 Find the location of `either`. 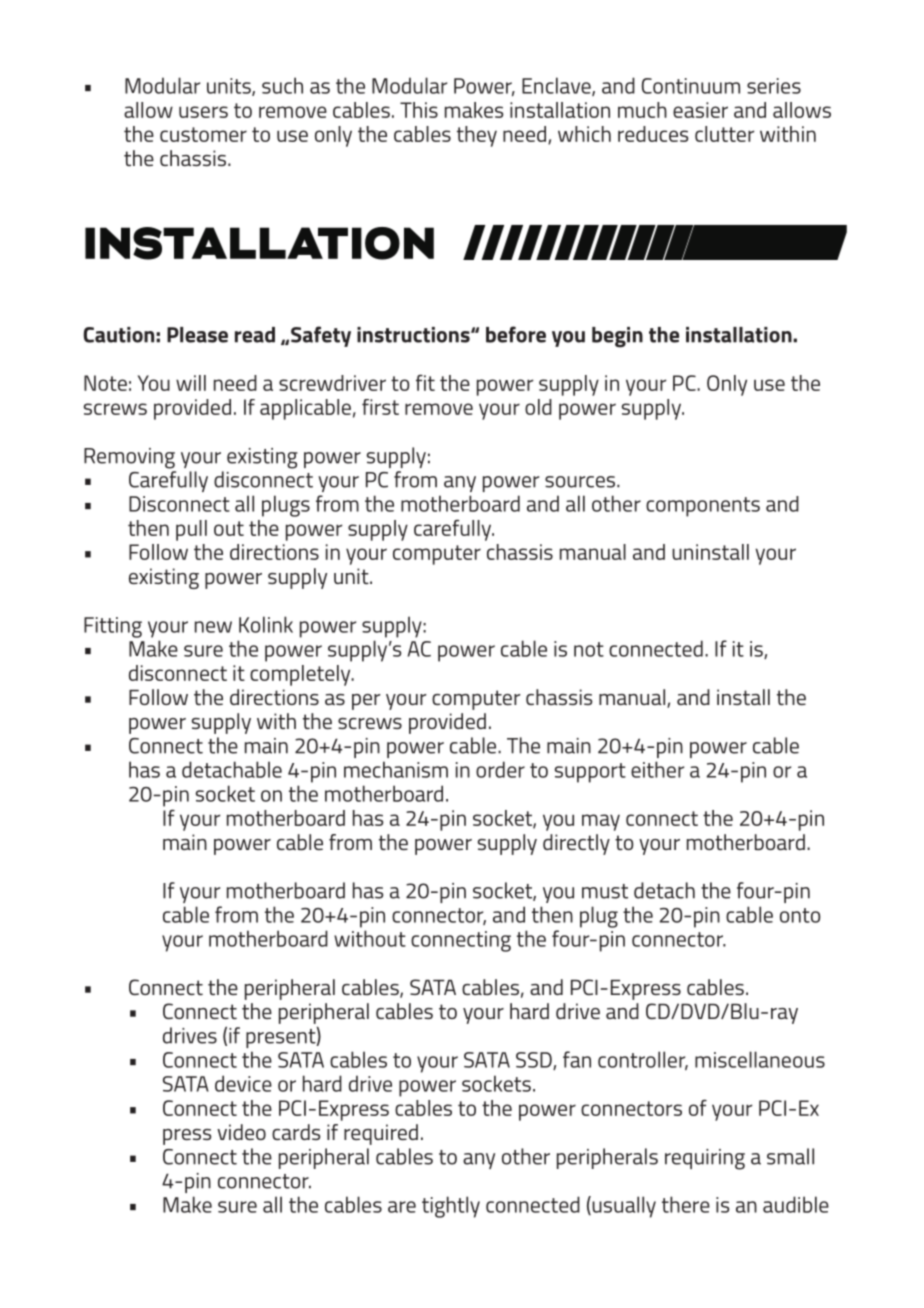

either is located at coordinates (657, 769).
